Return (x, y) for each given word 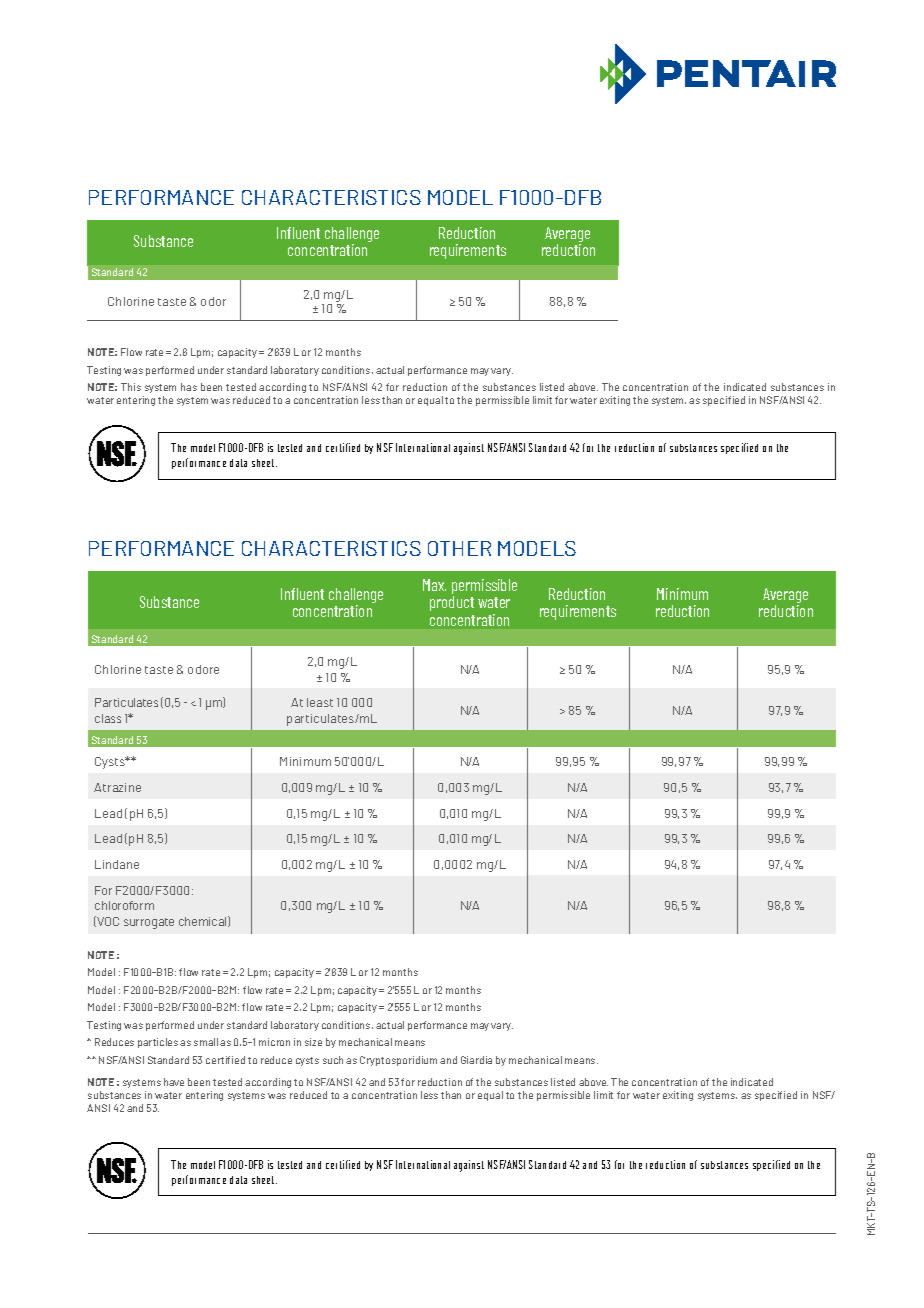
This (131, 387)
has (189, 387)
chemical (204, 921)
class (108, 718)
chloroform (124, 905)
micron (274, 1042)
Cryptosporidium (398, 1061)
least (320, 702)
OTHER (459, 548)
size (313, 1042)
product (452, 603)
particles (158, 1043)
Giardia (476, 1060)
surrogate (149, 923)
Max (434, 585)
